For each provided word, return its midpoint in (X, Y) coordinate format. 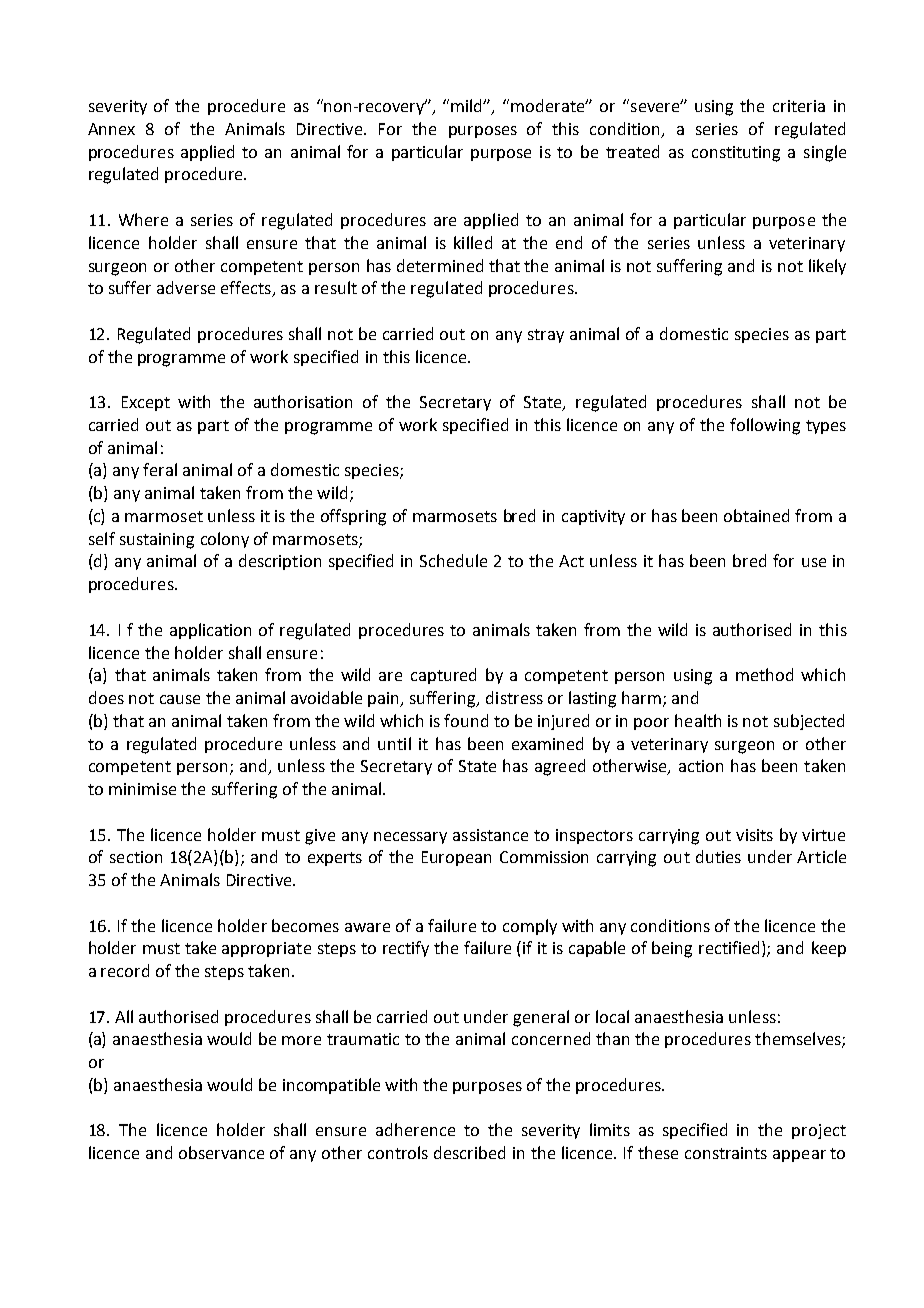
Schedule (453, 560)
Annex (111, 129)
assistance (490, 835)
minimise (142, 789)
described (469, 1152)
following (765, 426)
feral (160, 469)
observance (221, 1152)
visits (754, 835)
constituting (736, 154)
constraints (726, 1153)
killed (473, 242)
